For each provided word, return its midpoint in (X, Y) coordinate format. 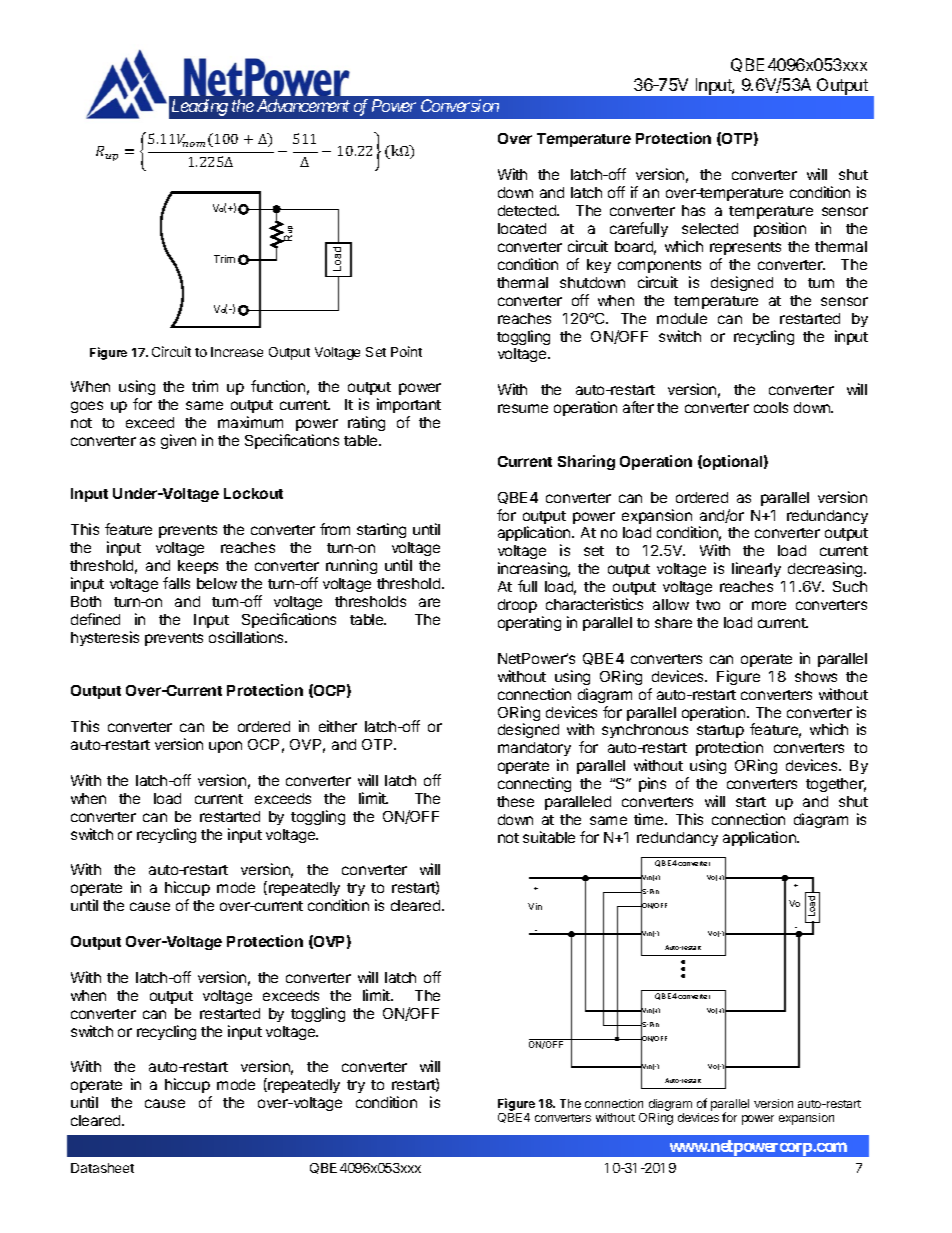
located (522, 228)
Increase (237, 352)
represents (745, 248)
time (650, 819)
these (515, 801)
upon (225, 747)
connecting (534, 784)
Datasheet (102, 1168)
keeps (198, 567)
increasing (534, 571)
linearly (756, 569)
